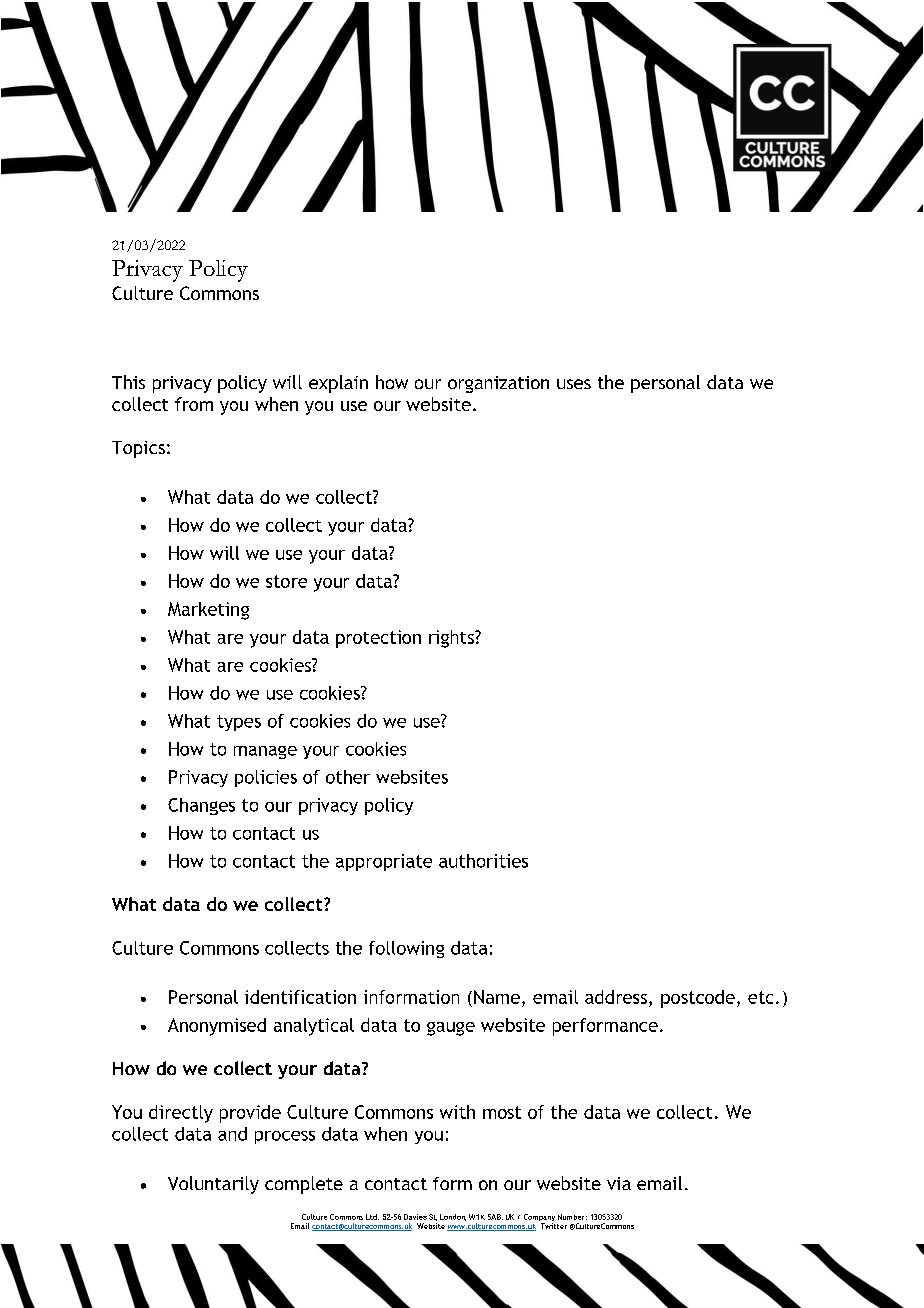  What do you see at coordinates (574, 384) in the page?
I see `uses` at bounding box center [574, 384].
